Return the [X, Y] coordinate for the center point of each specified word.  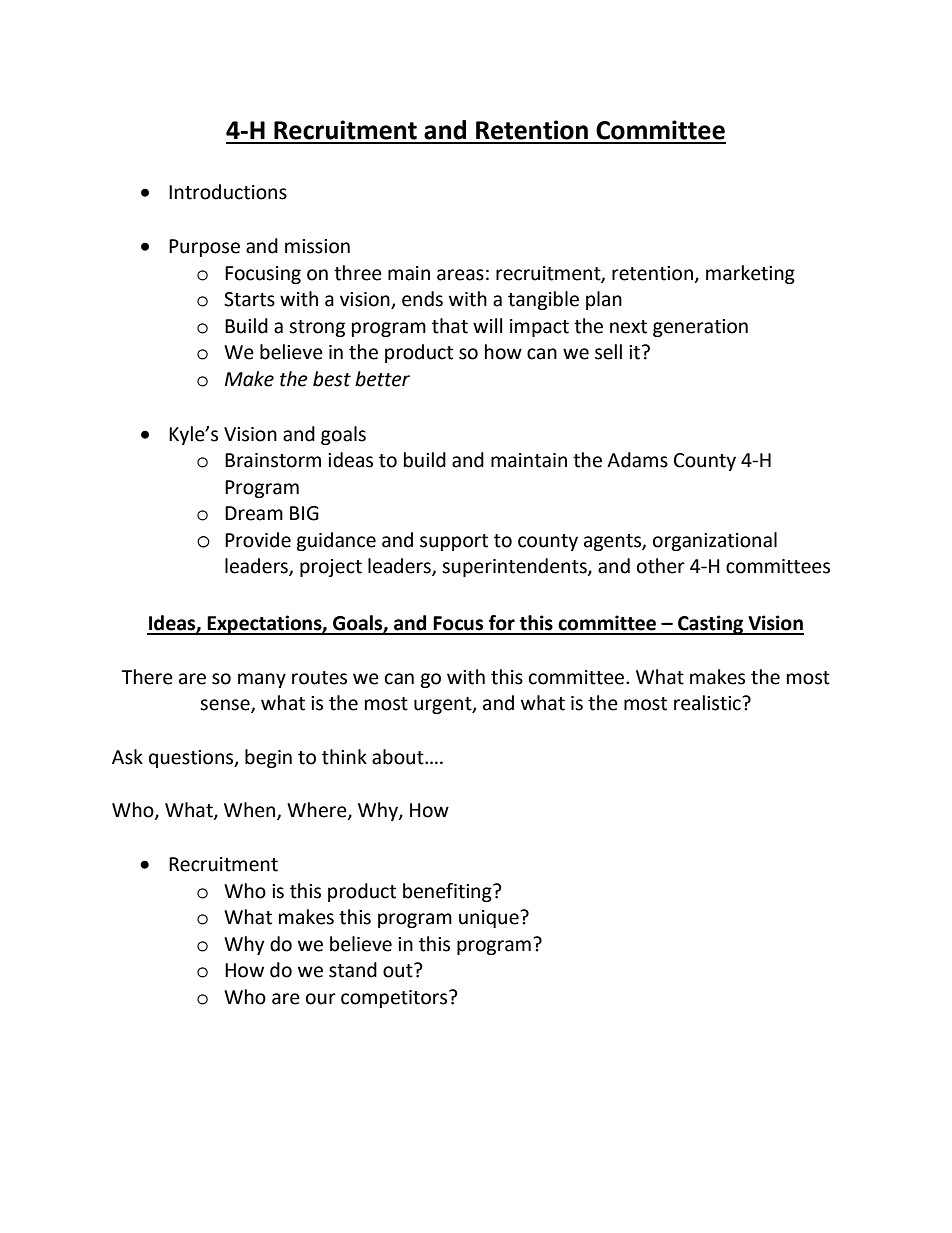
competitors [395, 999]
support [454, 542]
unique [490, 919]
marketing [750, 274]
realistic [708, 703]
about [399, 757]
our [321, 999]
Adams [637, 460]
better [382, 379]
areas [460, 275]
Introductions [228, 192]
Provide [258, 540]
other [661, 566]
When [251, 810]
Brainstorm [273, 460]
